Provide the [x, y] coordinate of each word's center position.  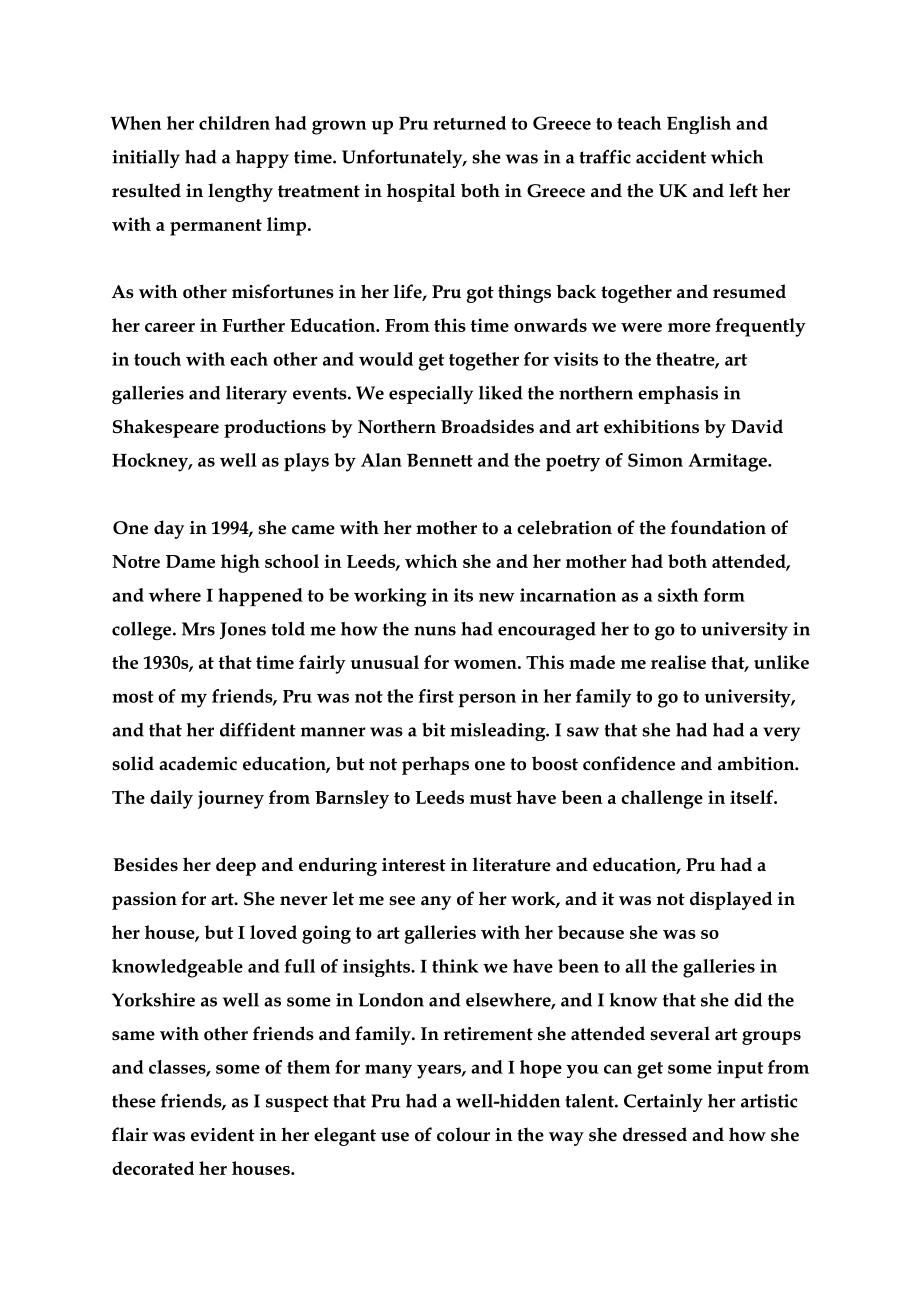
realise [678, 662]
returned [469, 123]
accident [671, 157]
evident [223, 1134]
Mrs [198, 629]
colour [463, 1134]
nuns [435, 631]
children [234, 123]
